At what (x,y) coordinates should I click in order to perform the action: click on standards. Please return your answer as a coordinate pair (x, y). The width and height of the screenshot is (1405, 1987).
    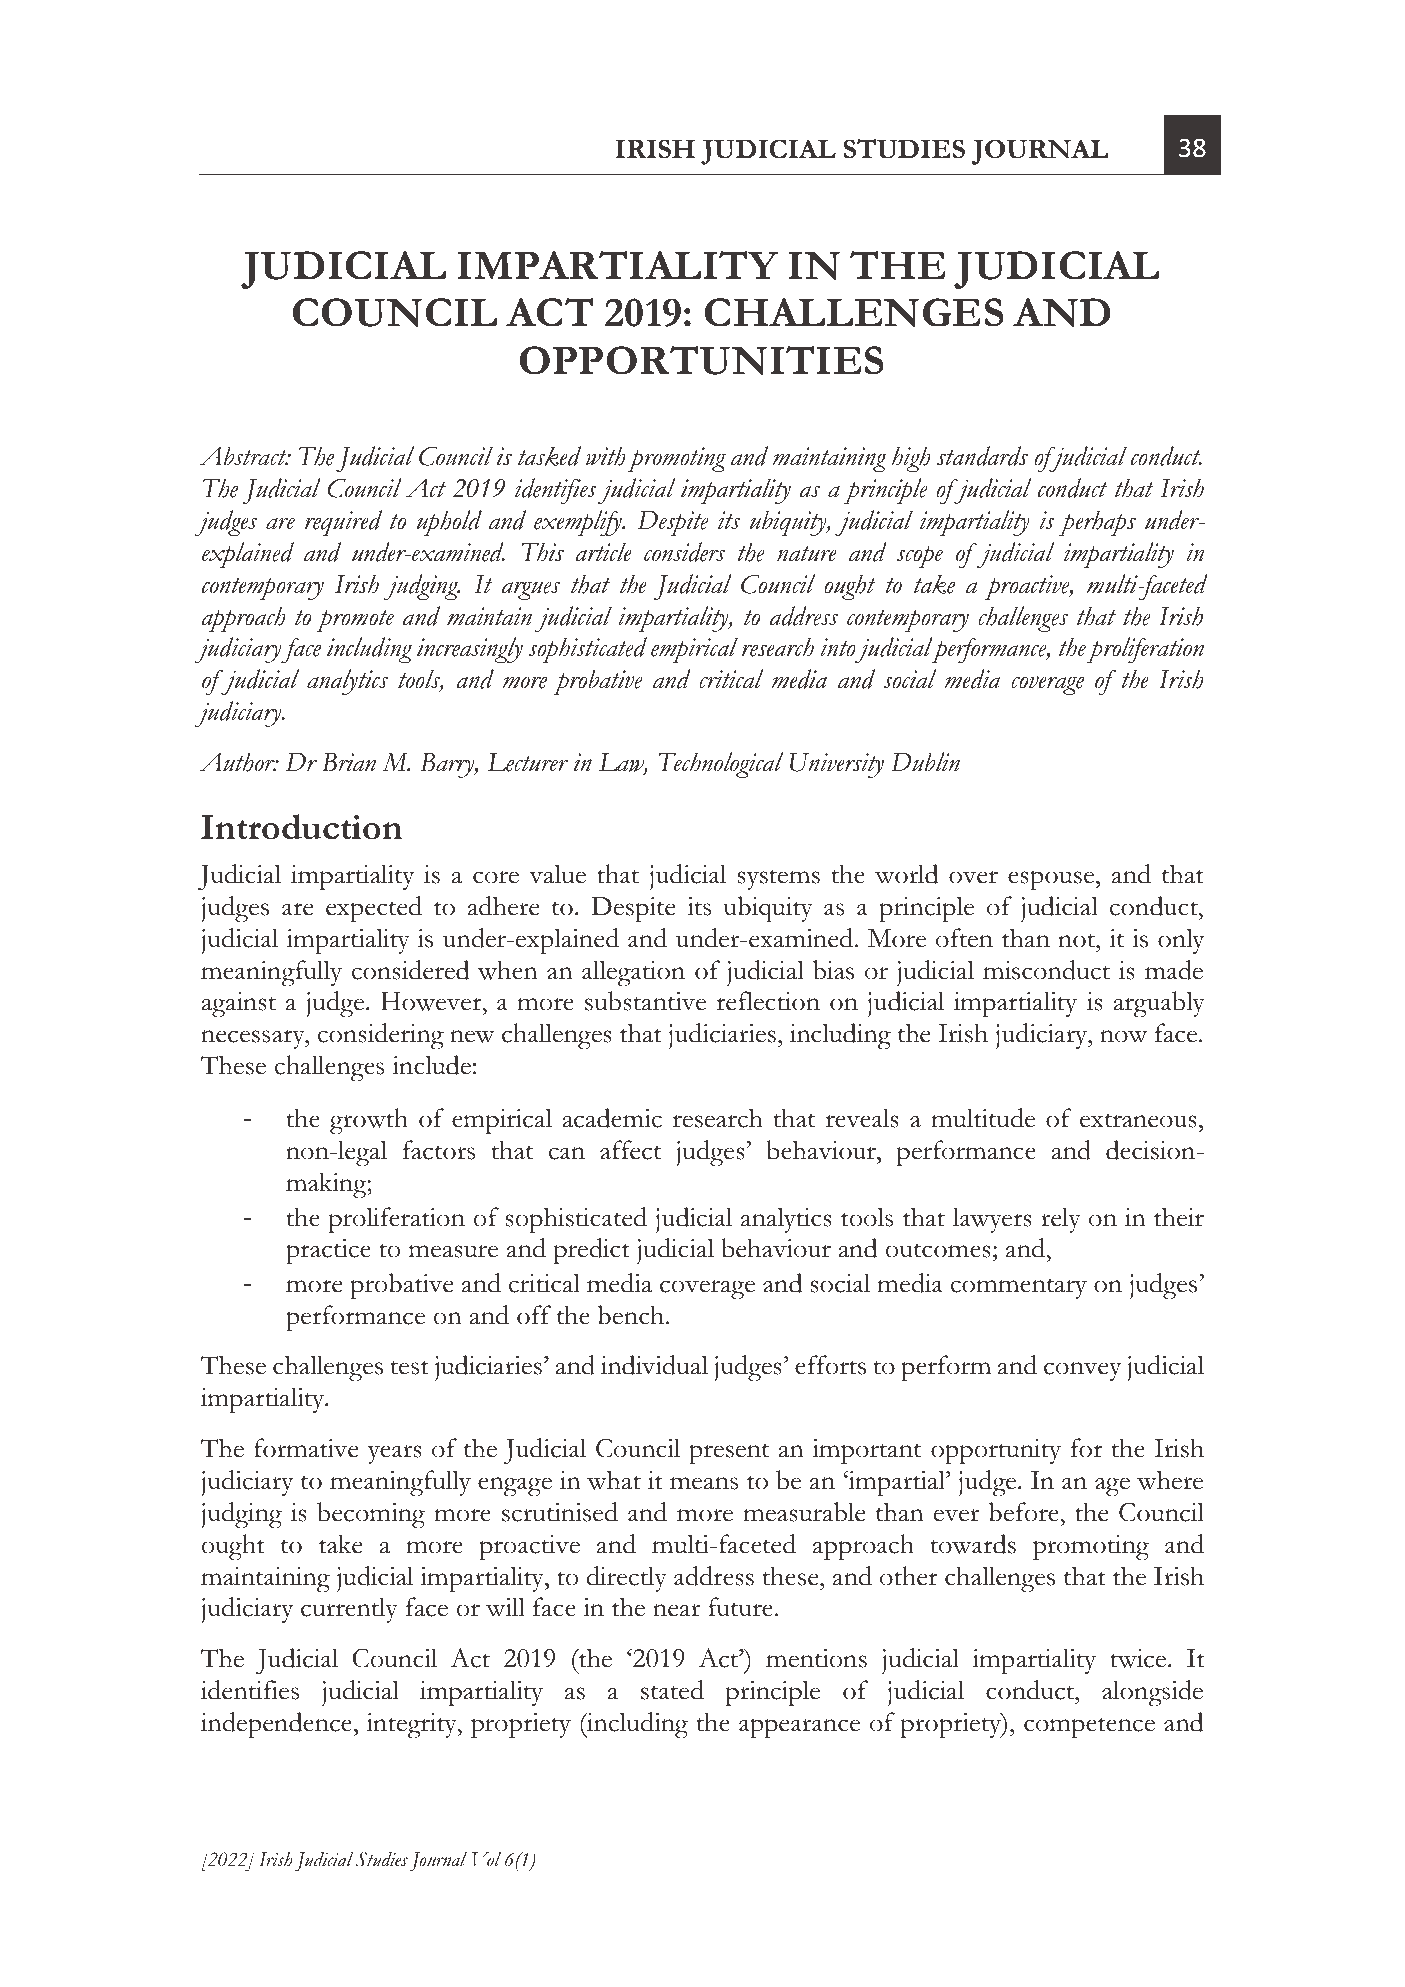
    Looking at the image, I should click on (982, 456).
